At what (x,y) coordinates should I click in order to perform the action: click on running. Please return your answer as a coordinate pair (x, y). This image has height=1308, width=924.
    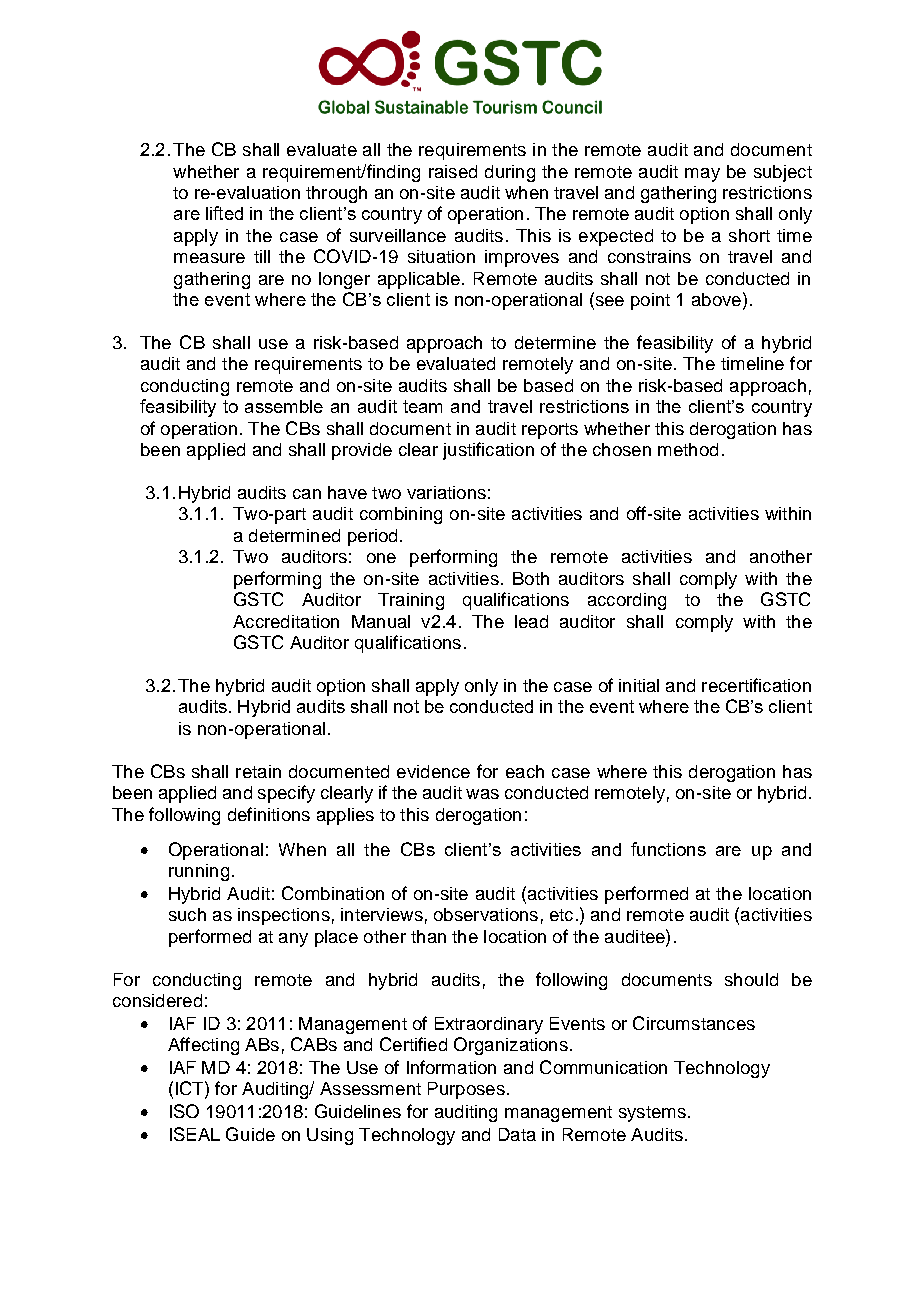
    Looking at the image, I should click on (199, 872).
